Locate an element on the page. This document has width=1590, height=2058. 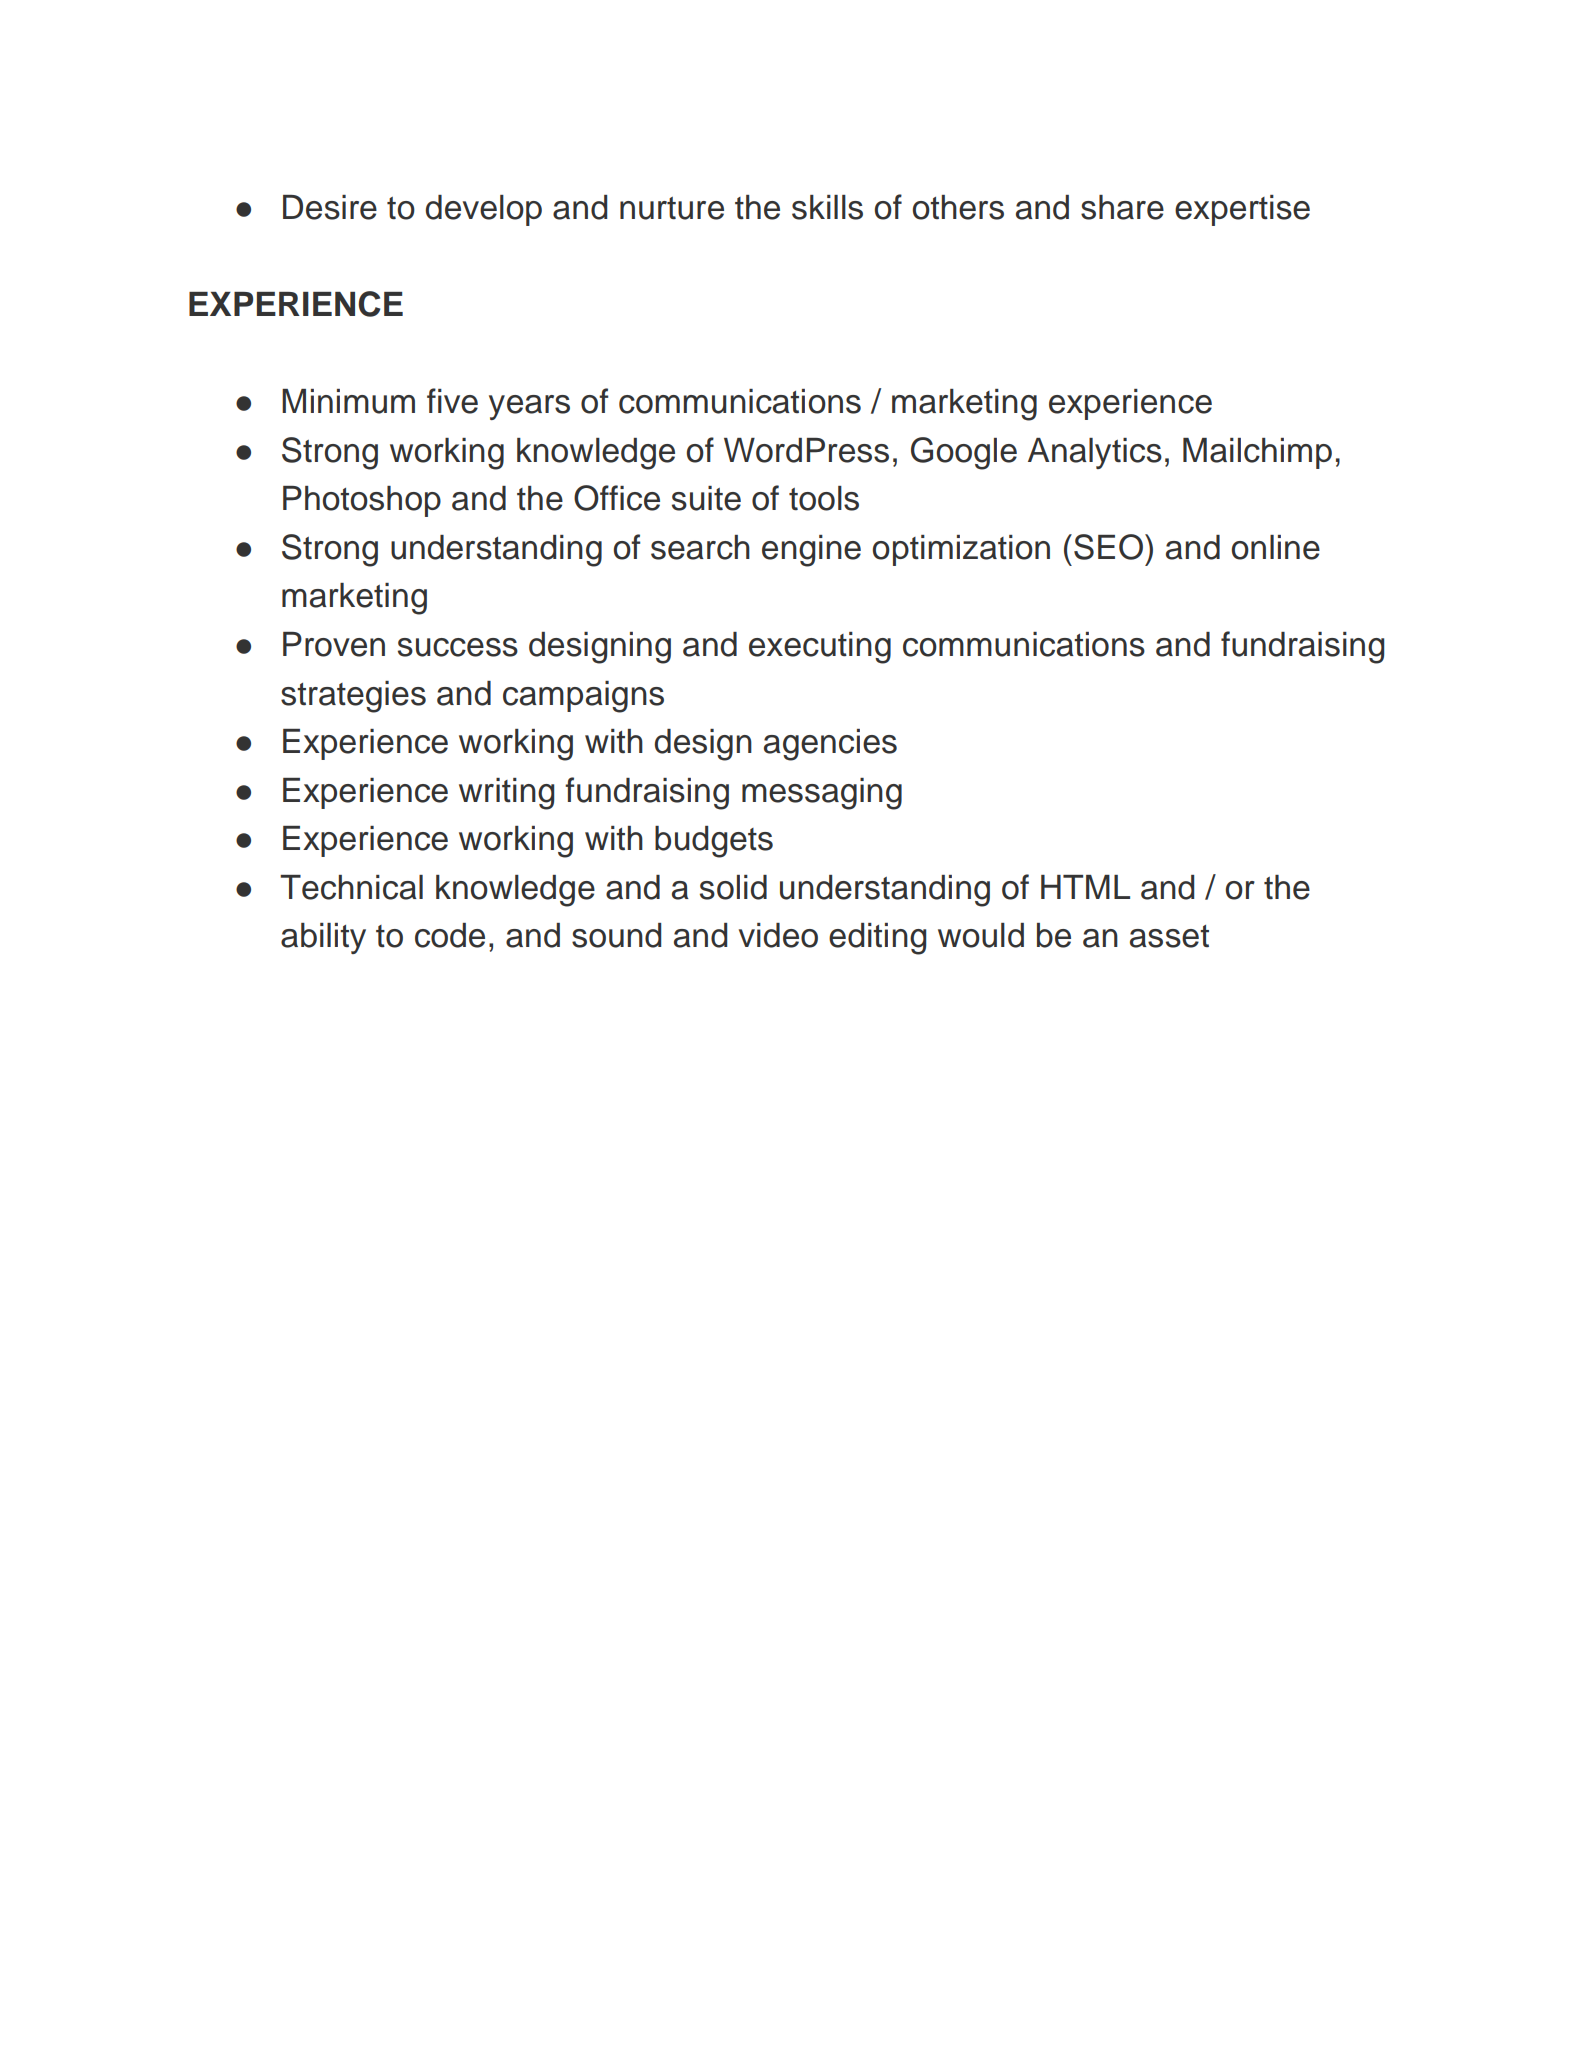
engine is located at coordinates (811, 551).
